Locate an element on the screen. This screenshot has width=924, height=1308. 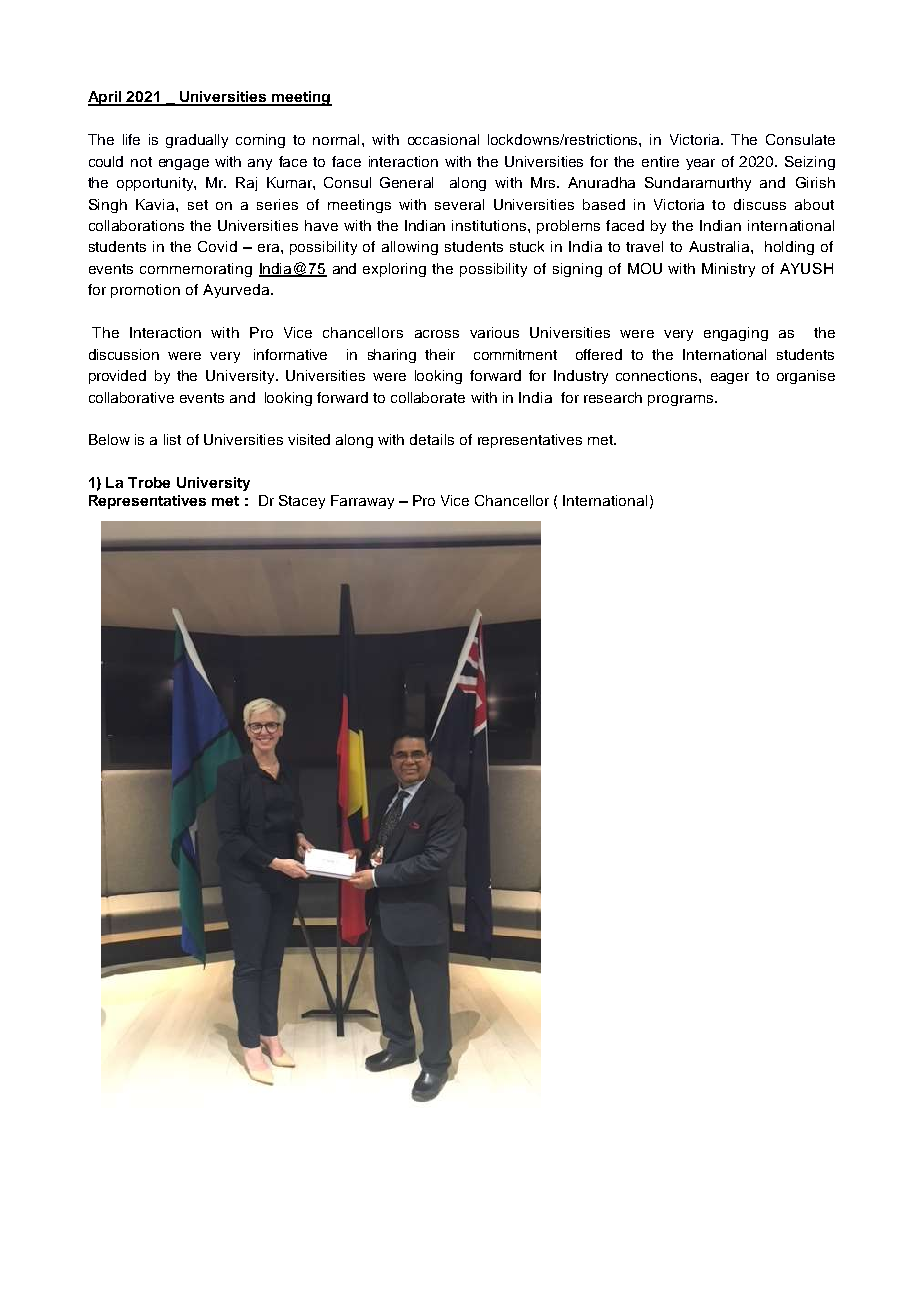
promotion is located at coordinates (145, 291).
